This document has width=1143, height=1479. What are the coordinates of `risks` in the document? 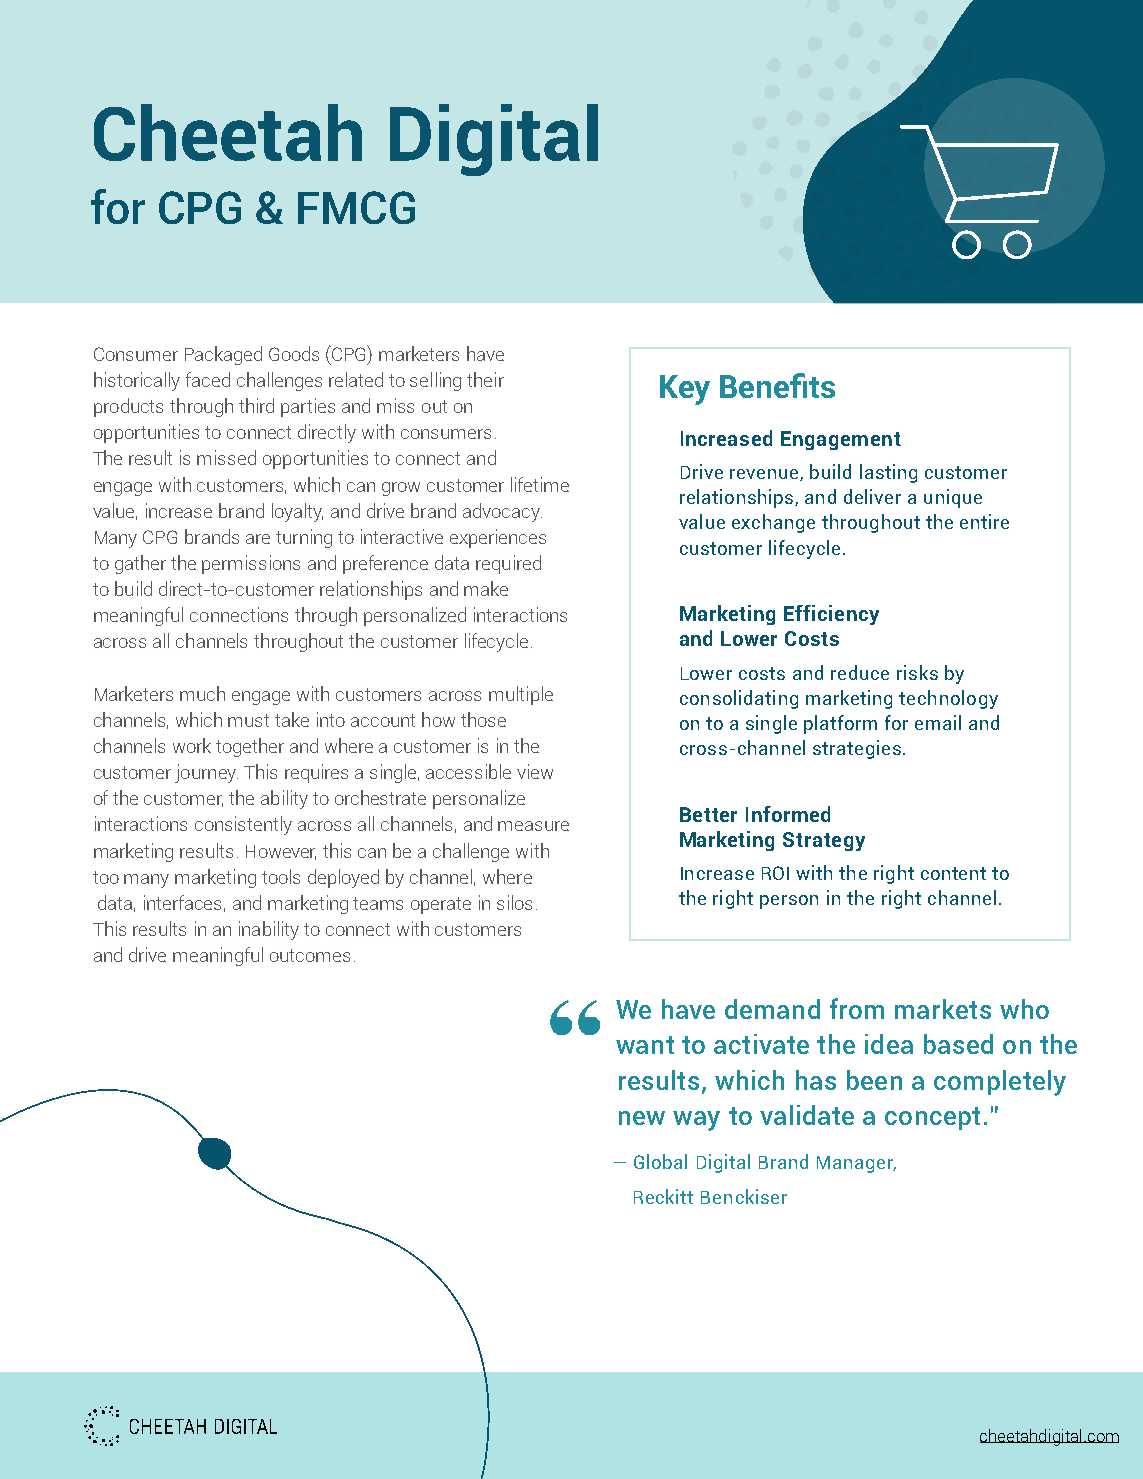 It's located at (917, 672).
